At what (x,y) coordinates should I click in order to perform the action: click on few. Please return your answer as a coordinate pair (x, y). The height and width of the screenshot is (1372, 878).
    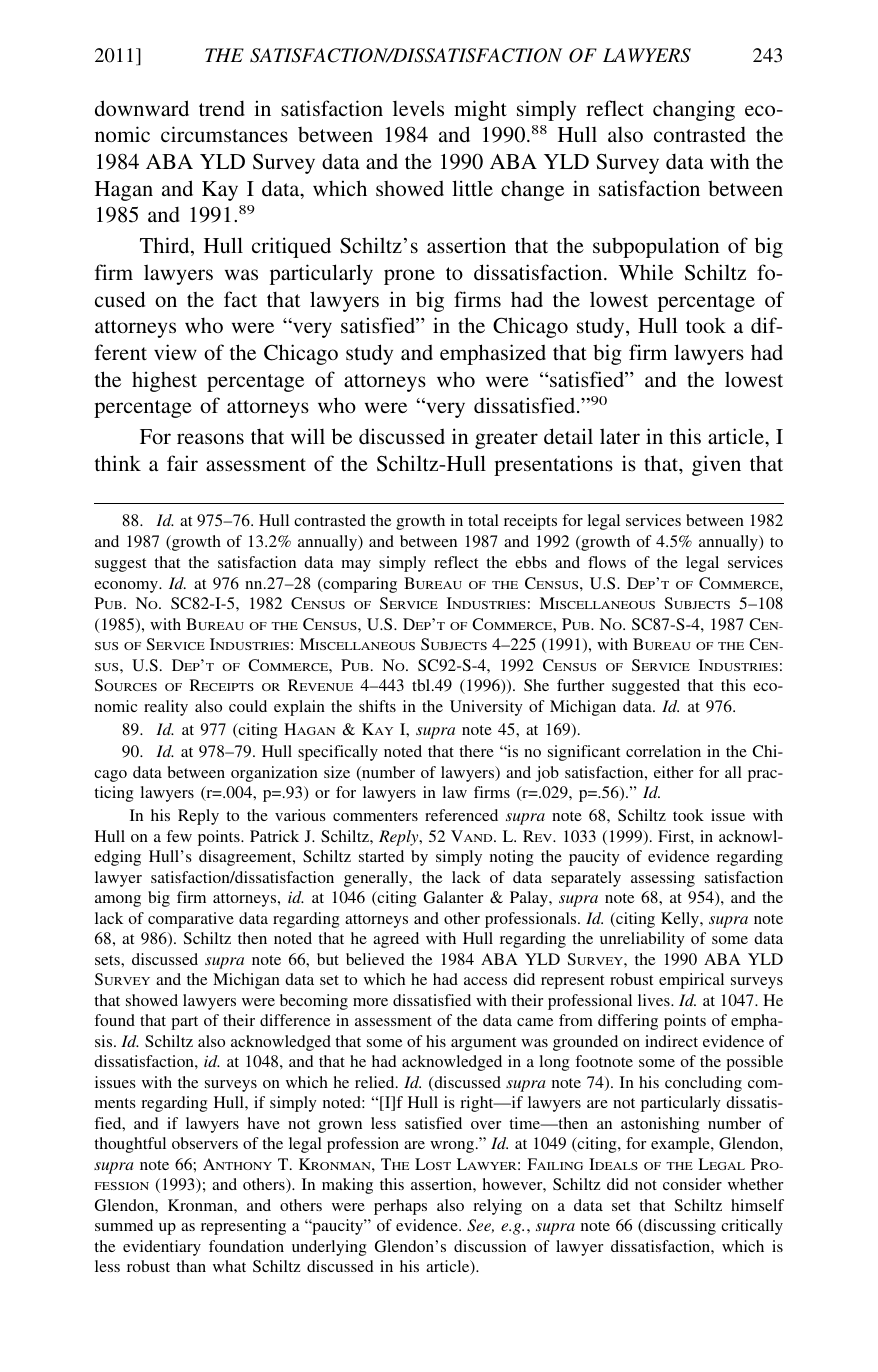
    Looking at the image, I should click on (179, 836).
